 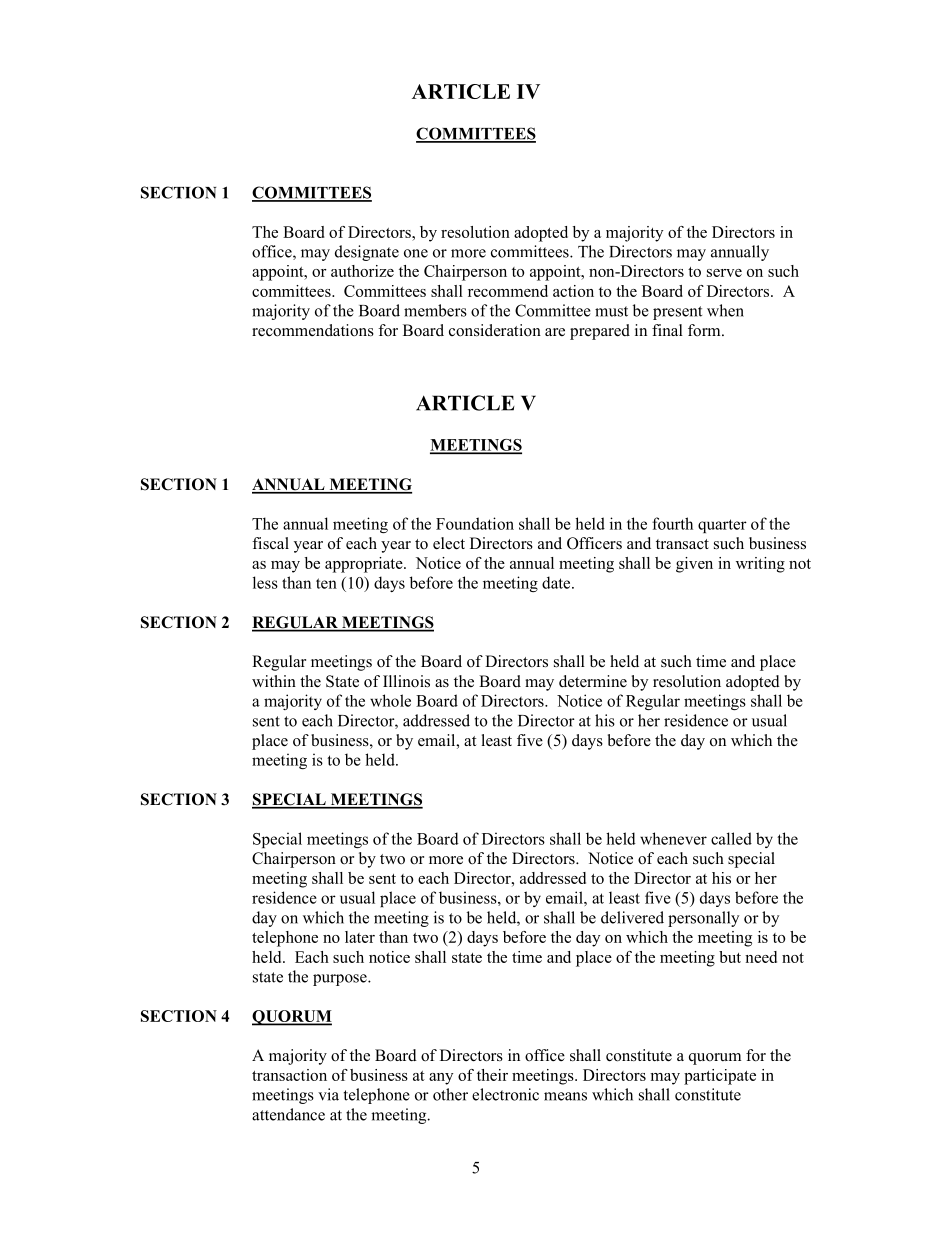 I want to click on consideration, so click(x=495, y=330).
